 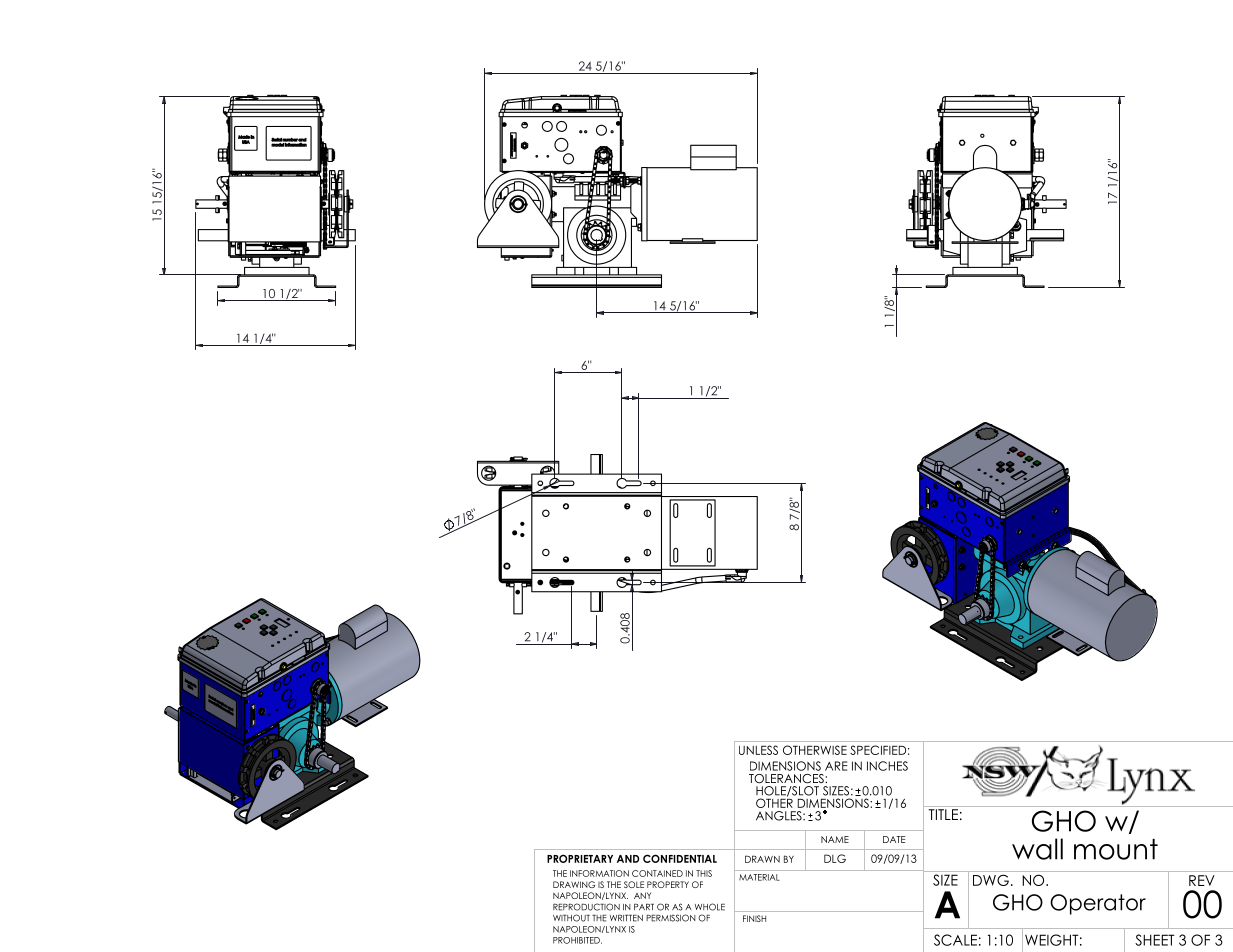 I want to click on SOLE, so click(x=634, y=884).
